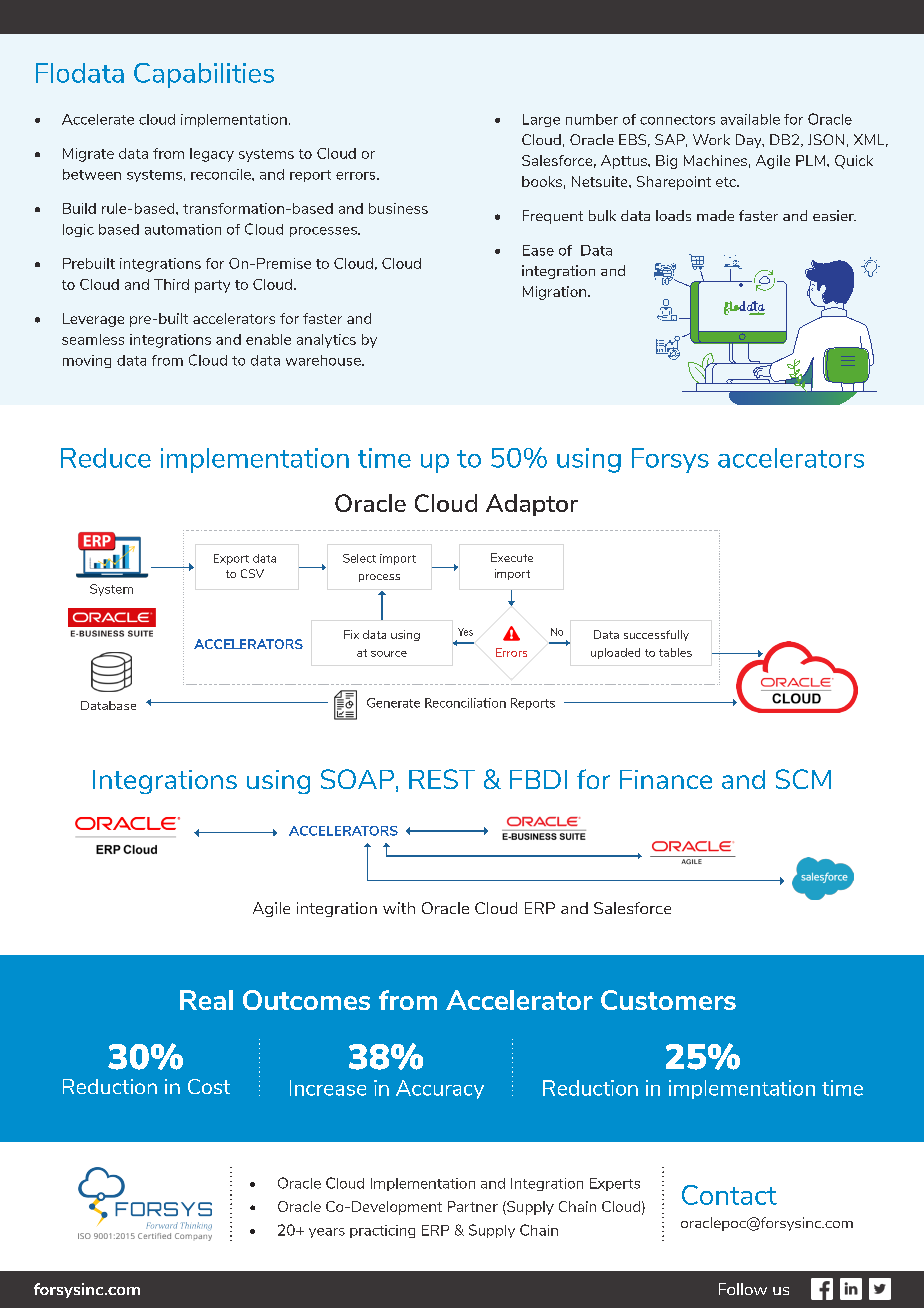 This screenshot has height=1308, width=924. Describe the element at coordinates (465, 703) in the screenshot. I see `Reconciliation` at that location.
